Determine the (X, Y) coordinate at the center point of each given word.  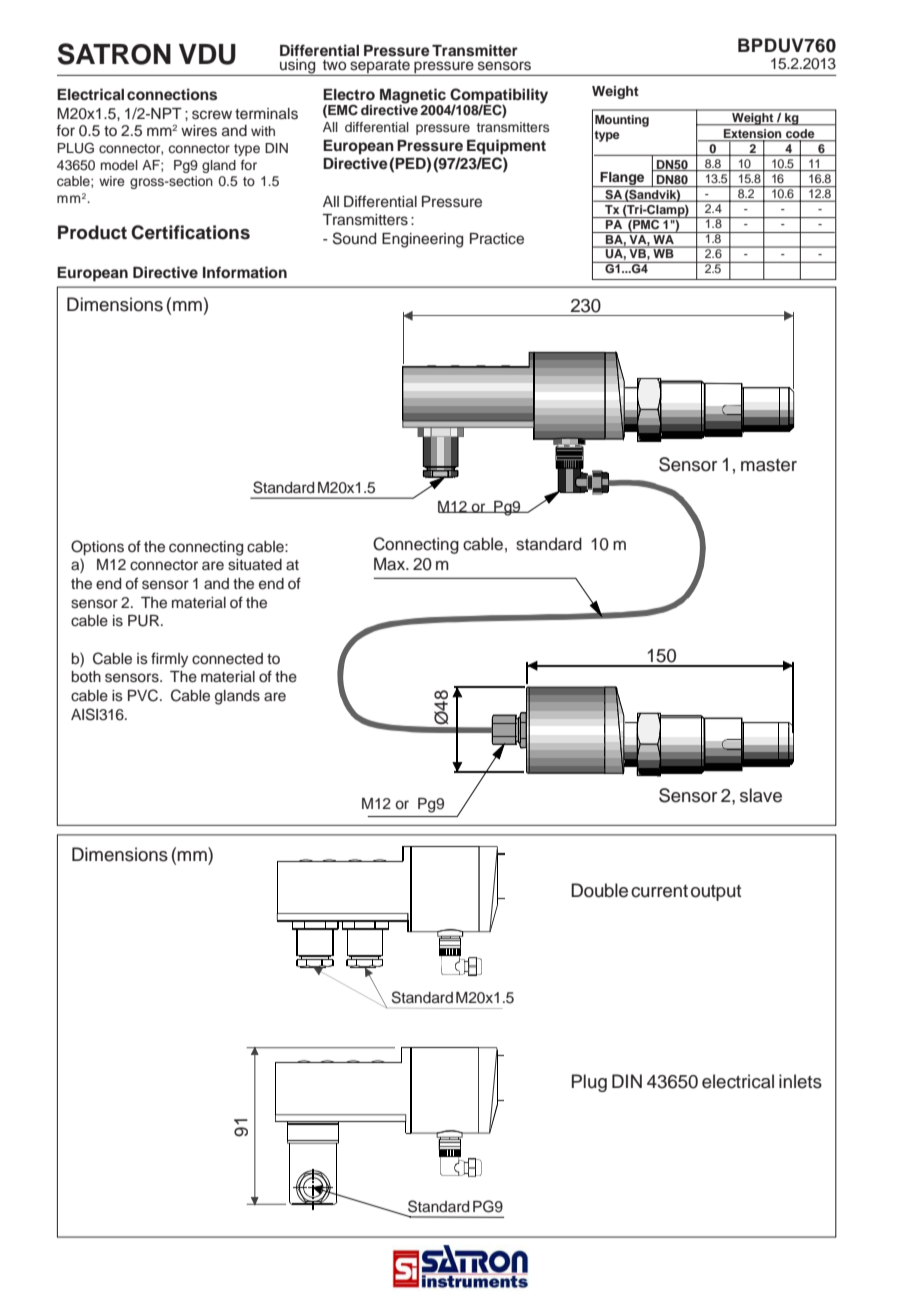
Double (599, 890)
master (769, 465)
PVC (144, 695)
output (716, 893)
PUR (145, 621)
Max (391, 564)
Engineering (422, 240)
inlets (800, 1081)
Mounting (622, 121)
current (659, 891)
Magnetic (413, 96)
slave (761, 795)
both (86, 676)
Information (245, 272)
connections (172, 94)
